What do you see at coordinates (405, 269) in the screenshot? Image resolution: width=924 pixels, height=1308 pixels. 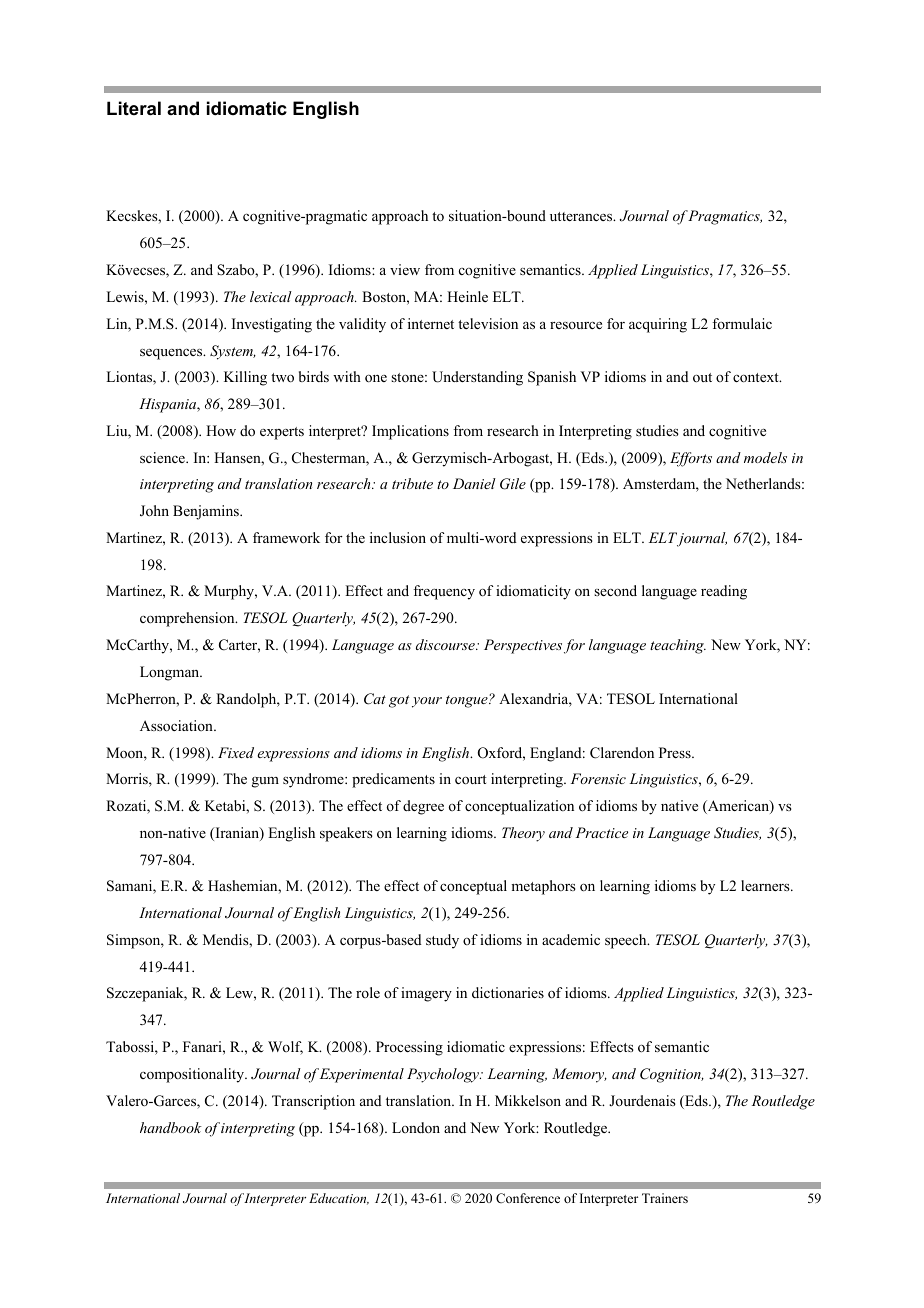 I see `view` at bounding box center [405, 269].
